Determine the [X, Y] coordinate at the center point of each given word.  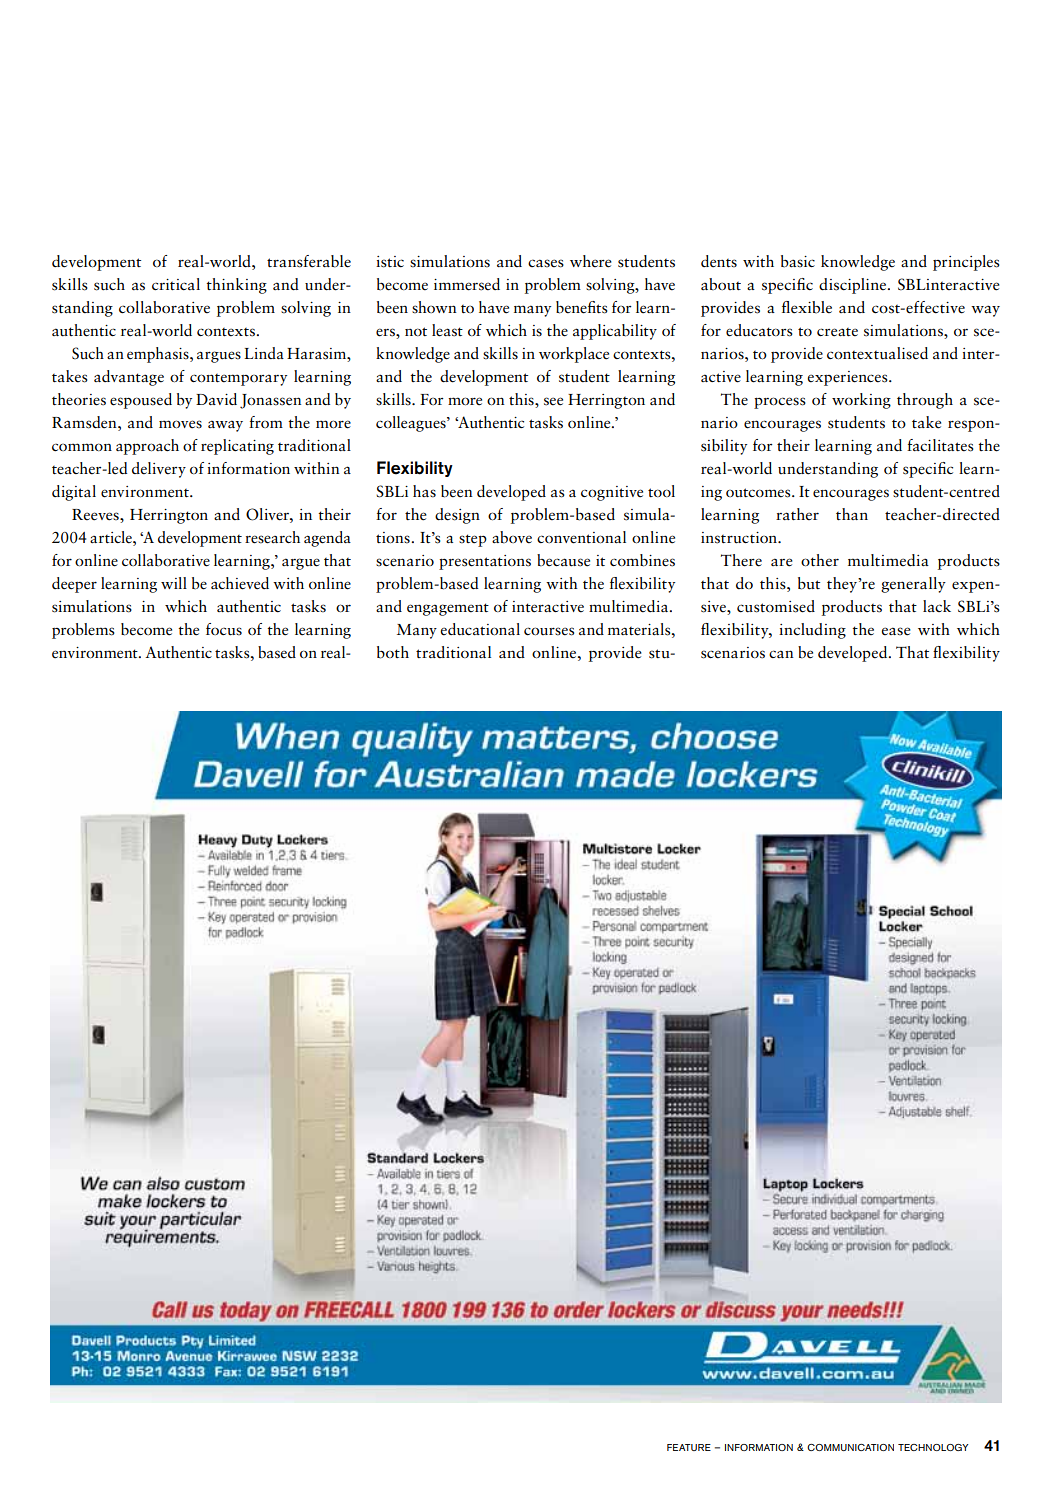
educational [480, 629]
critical [176, 284]
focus [224, 629]
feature [689, 1447]
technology [933, 1447]
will [174, 583]
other [820, 560]
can [781, 654]
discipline [854, 286]
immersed [467, 284]
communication [850, 1447]
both [393, 652]
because [563, 560]
